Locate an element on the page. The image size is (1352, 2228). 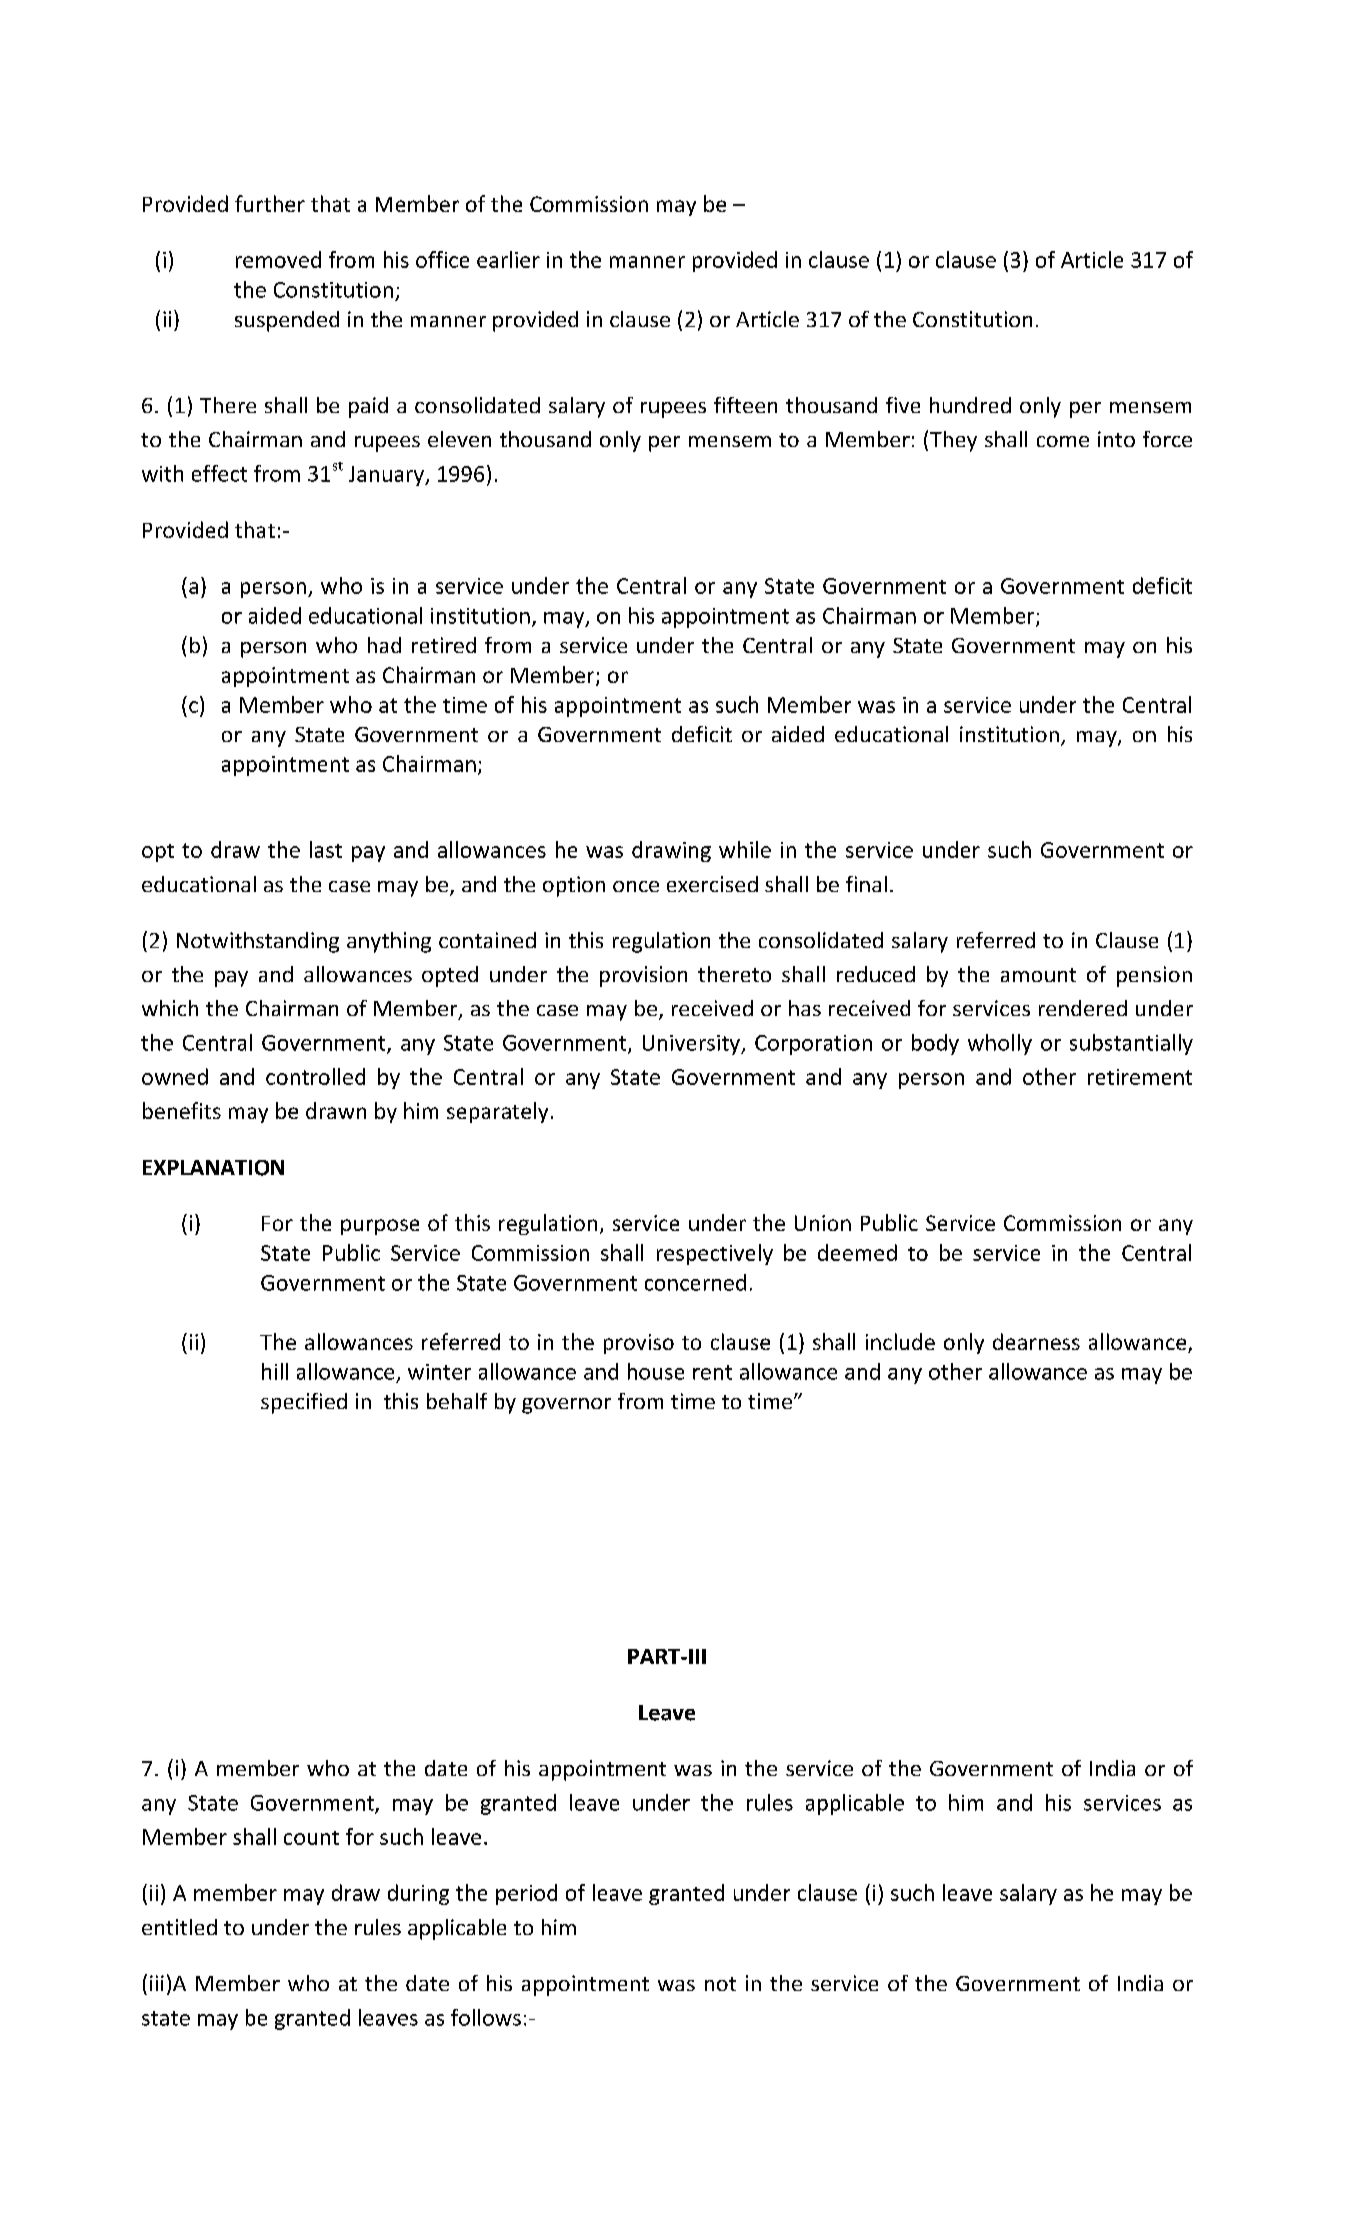
hundred is located at coordinates (970, 405).
